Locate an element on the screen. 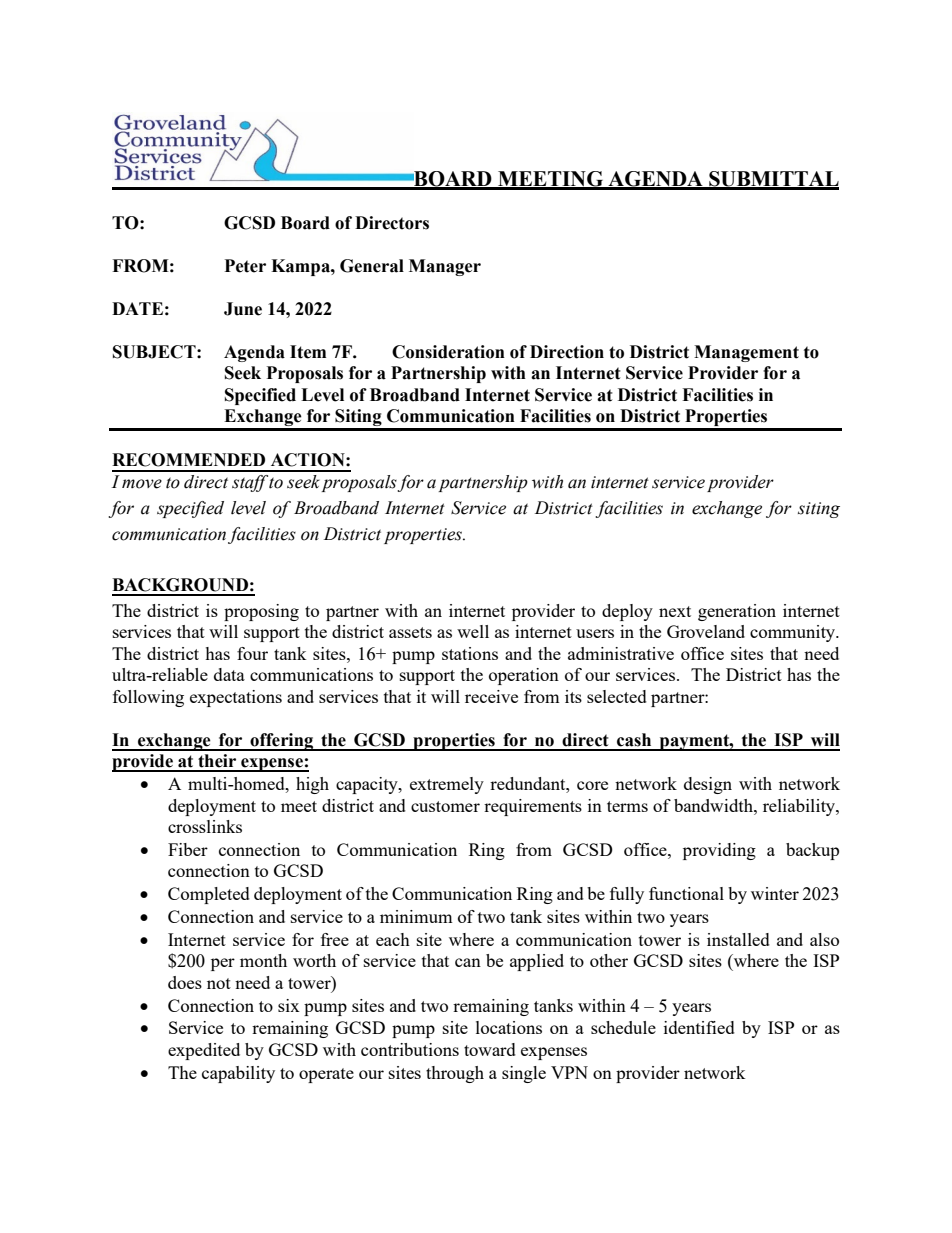 The image size is (952, 1233). Manager is located at coordinates (445, 267).
